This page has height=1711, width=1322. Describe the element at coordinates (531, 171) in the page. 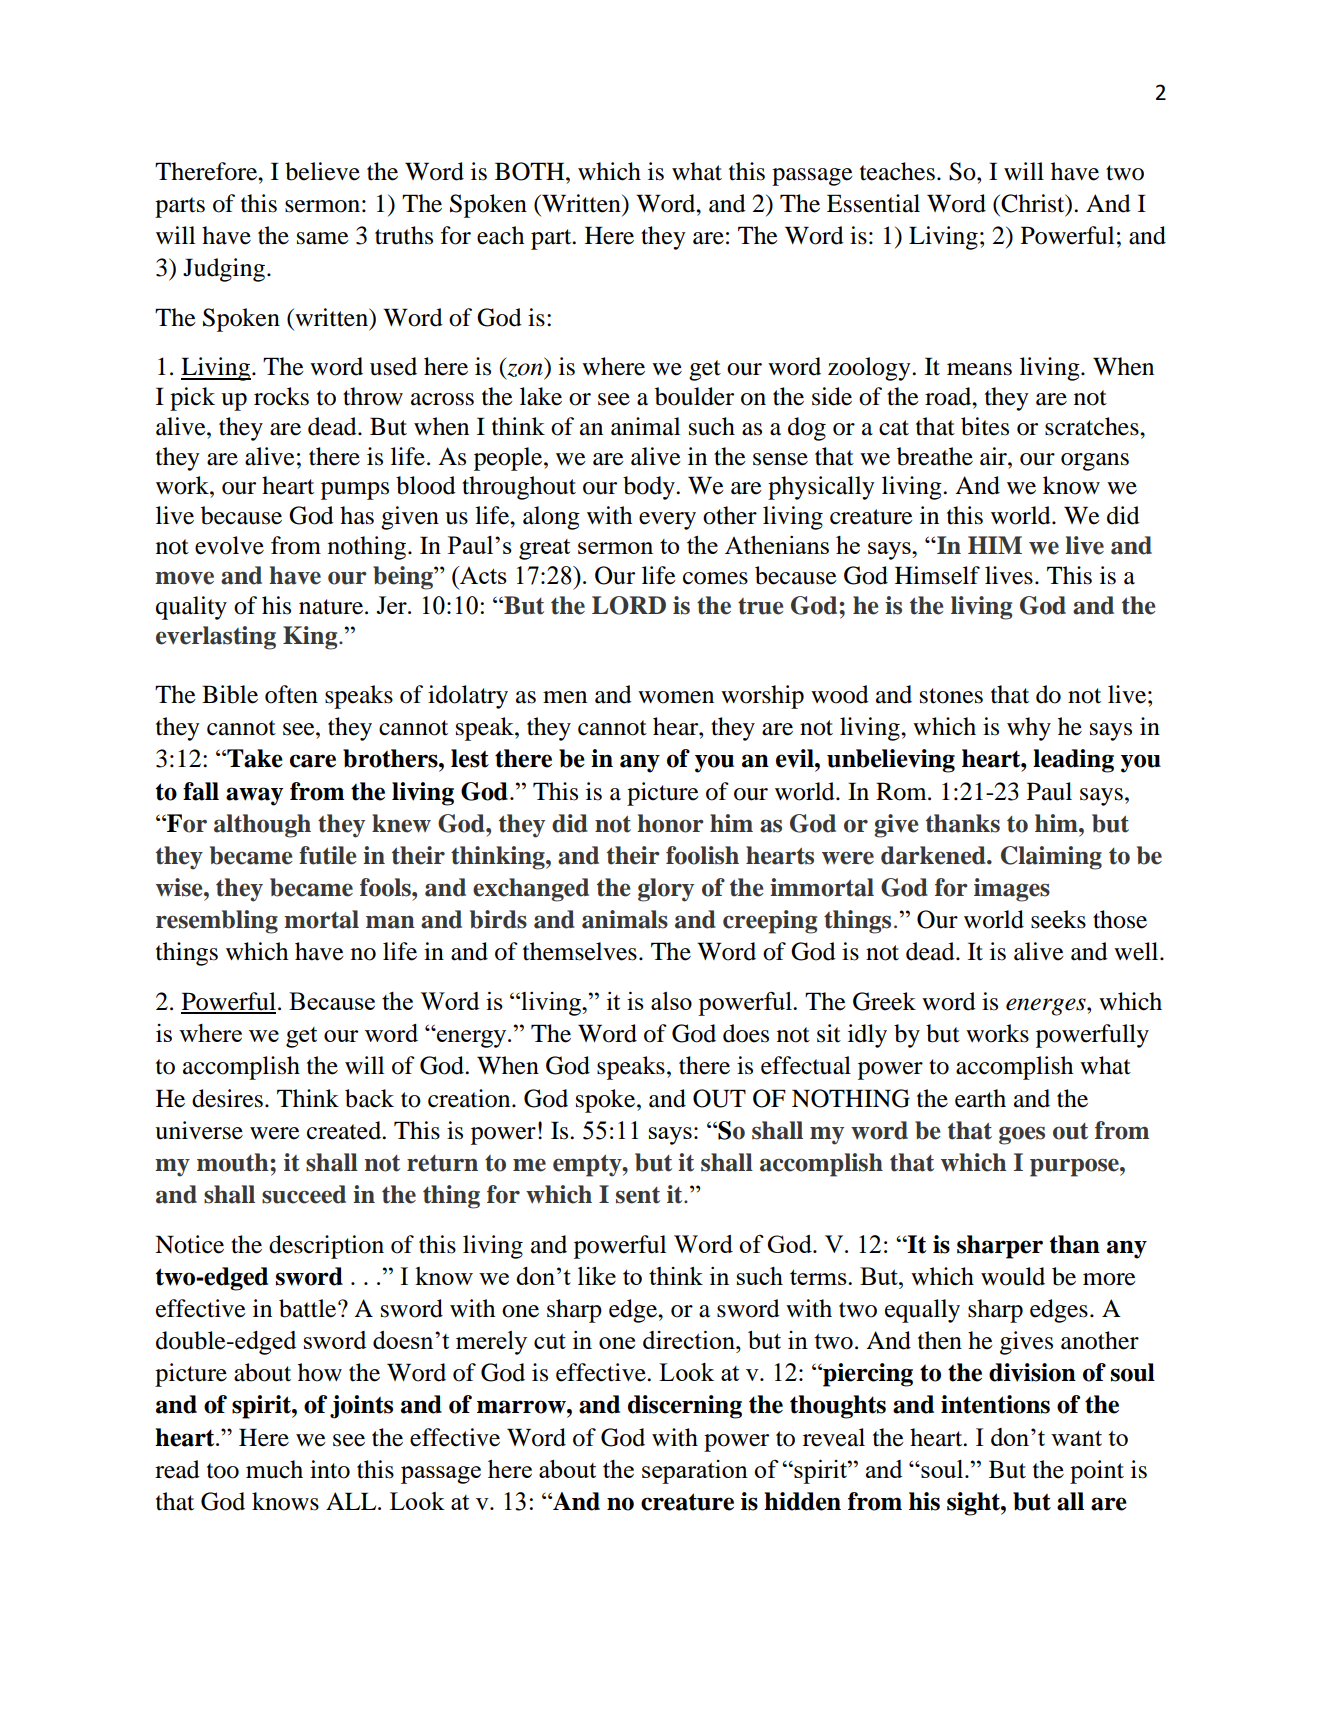

I see `BOTH` at that location.
